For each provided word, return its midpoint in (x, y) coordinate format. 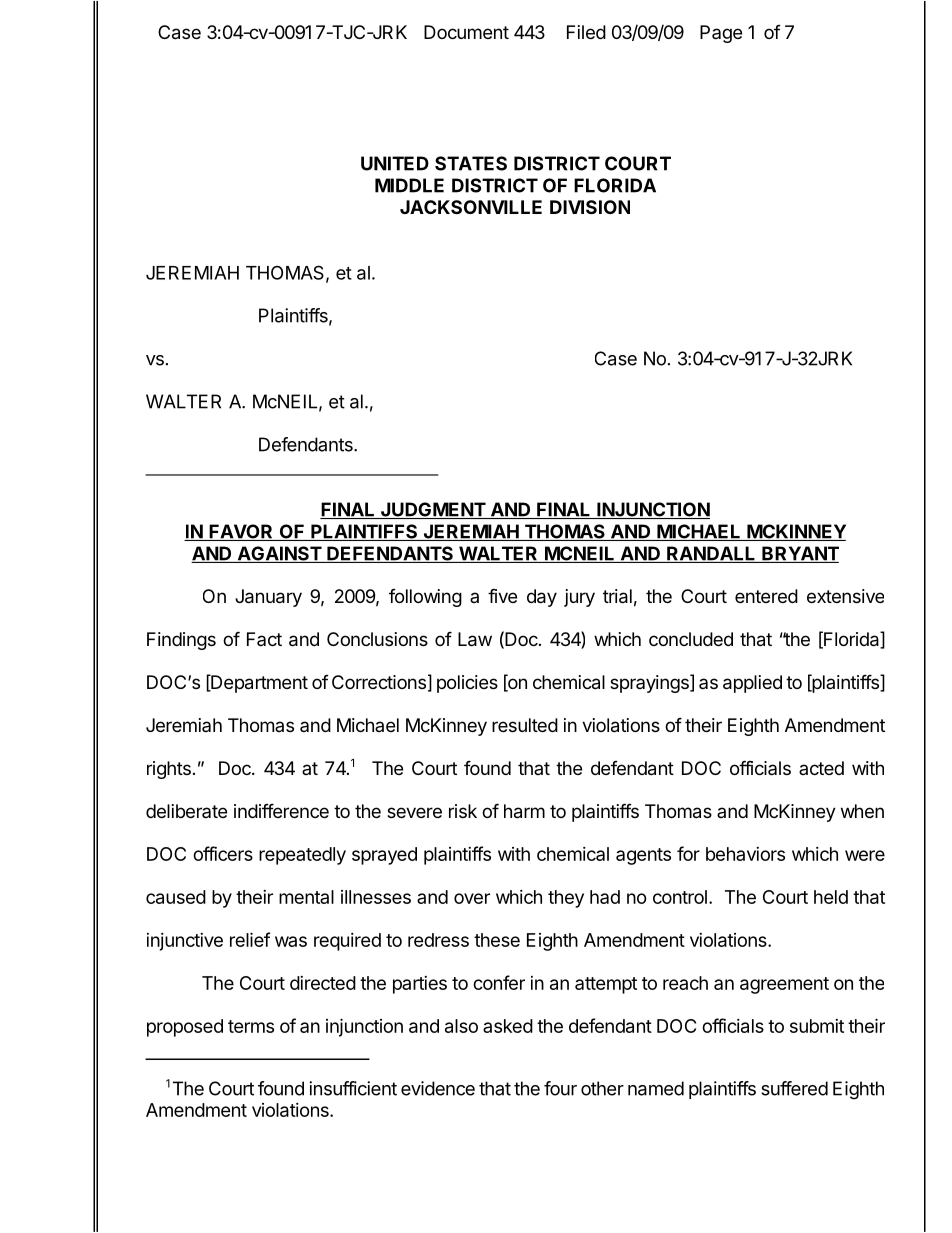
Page (721, 34)
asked (508, 1026)
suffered (794, 1088)
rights (169, 770)
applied (752, 684)
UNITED (395, 163)
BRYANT (799, 554)
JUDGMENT (432, 510)
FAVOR (241, 532)
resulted (525, 725)
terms (251, 1026)
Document (466, 32)
